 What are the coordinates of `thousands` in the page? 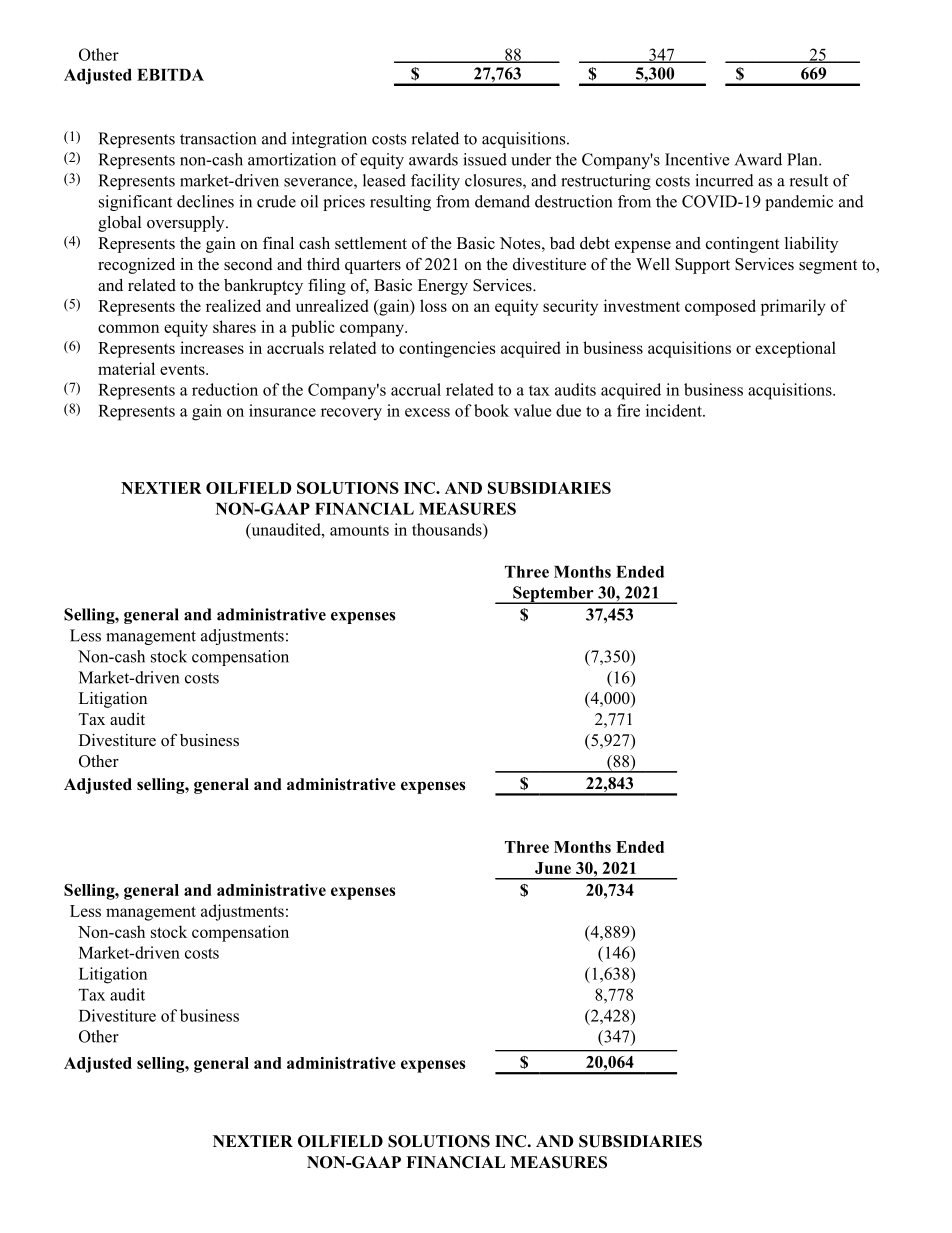 It's located at (448, 529).
